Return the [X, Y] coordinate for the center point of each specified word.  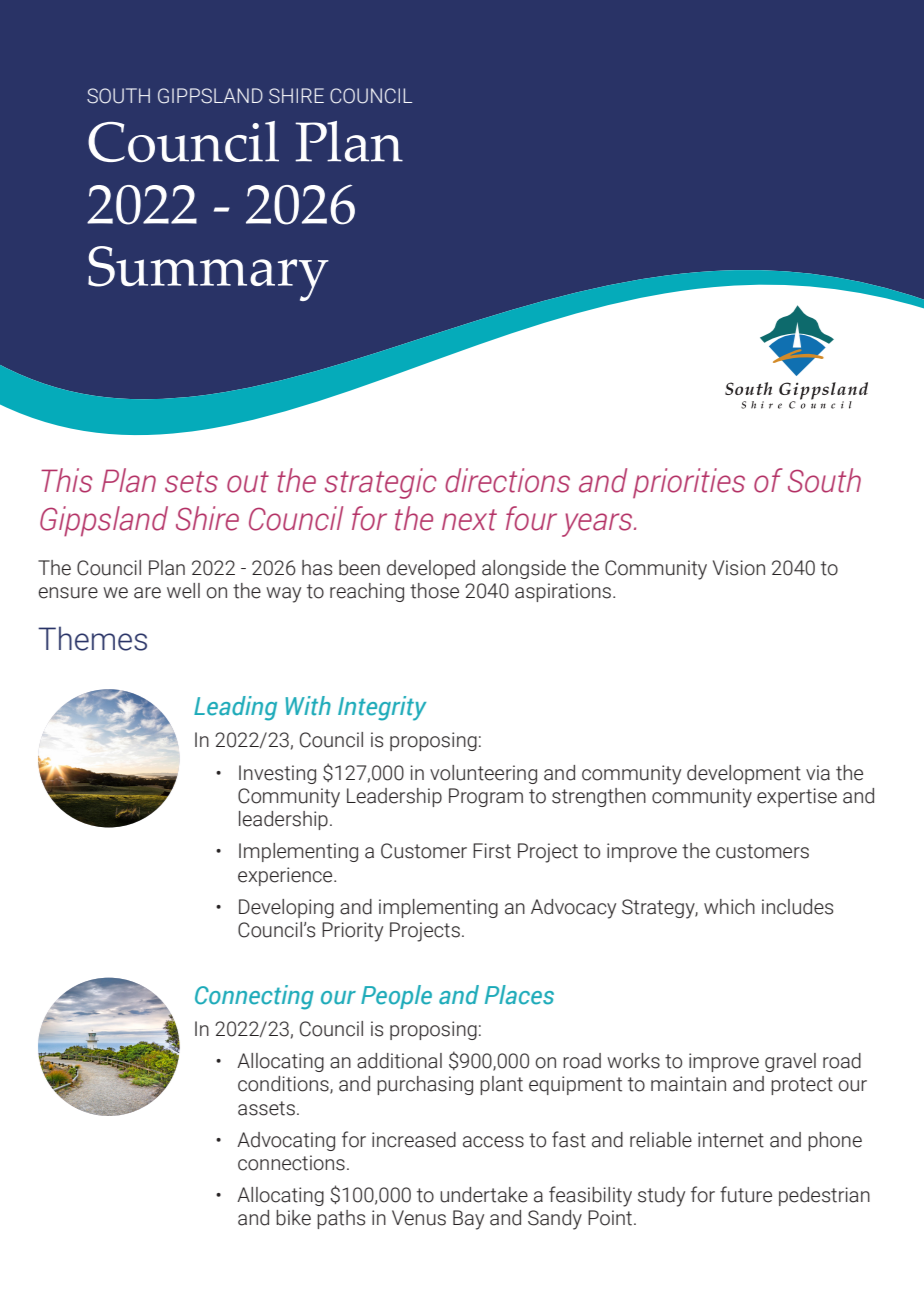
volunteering [483, 774]
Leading [235, 708]
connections [291, 1163]
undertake [484, 1195]
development [744, 774]
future [746, 1194]
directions [507, 480]
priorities [689, 483]
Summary [208, 273]
